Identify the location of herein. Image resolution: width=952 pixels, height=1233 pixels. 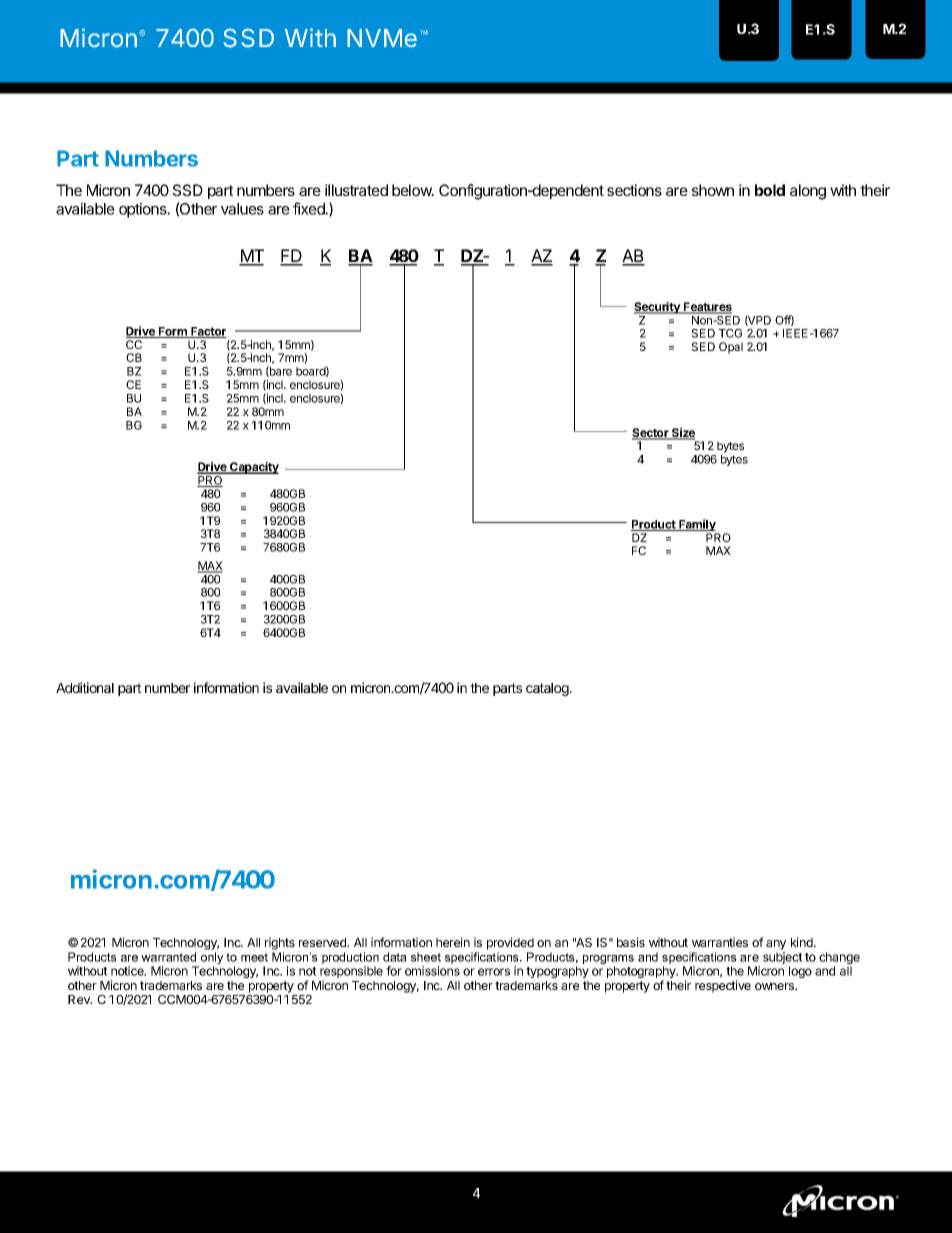
(453, 942).
